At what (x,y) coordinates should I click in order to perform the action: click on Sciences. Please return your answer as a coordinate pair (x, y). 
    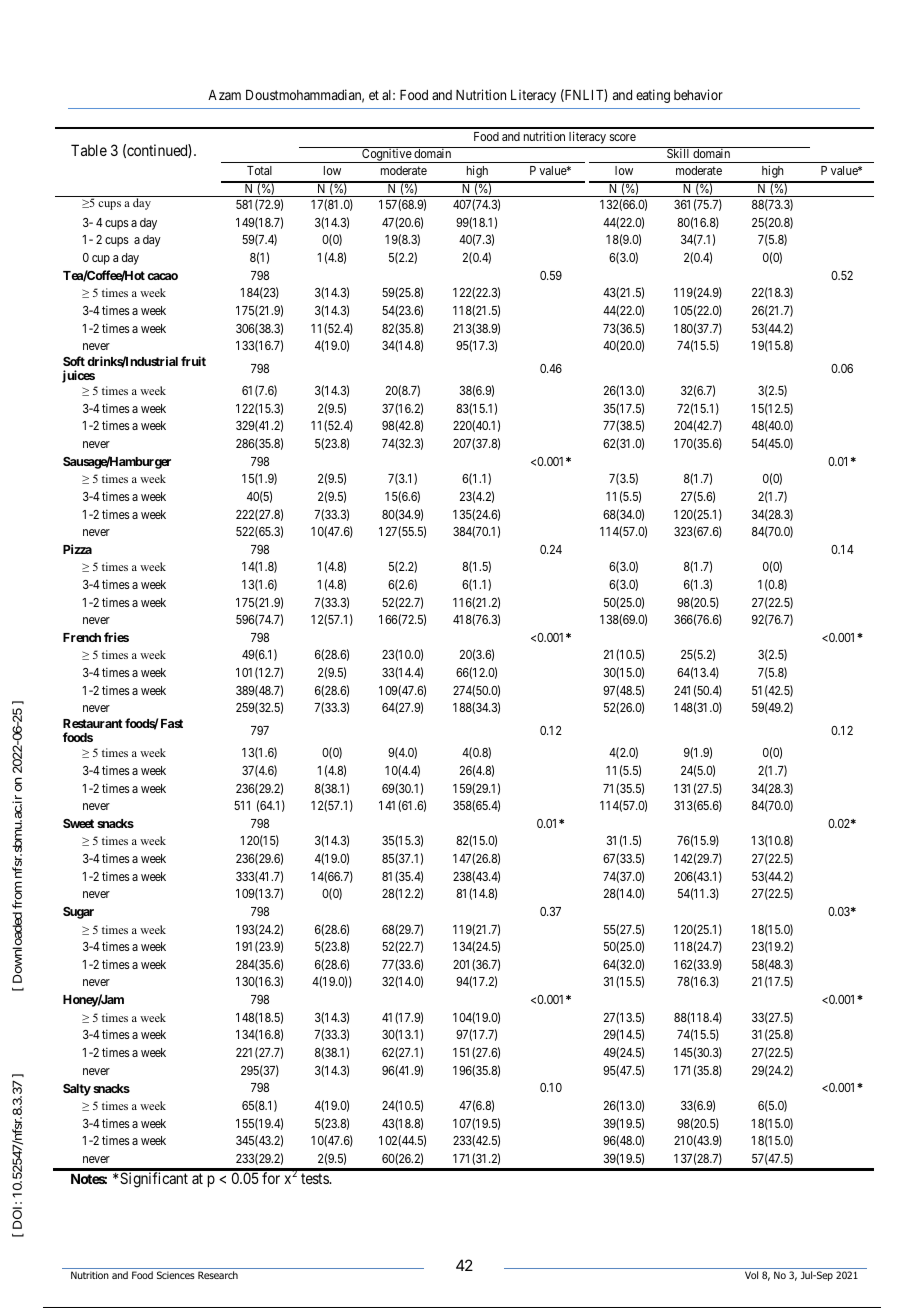
    Looking at the image, I should click on (176, 1275).
